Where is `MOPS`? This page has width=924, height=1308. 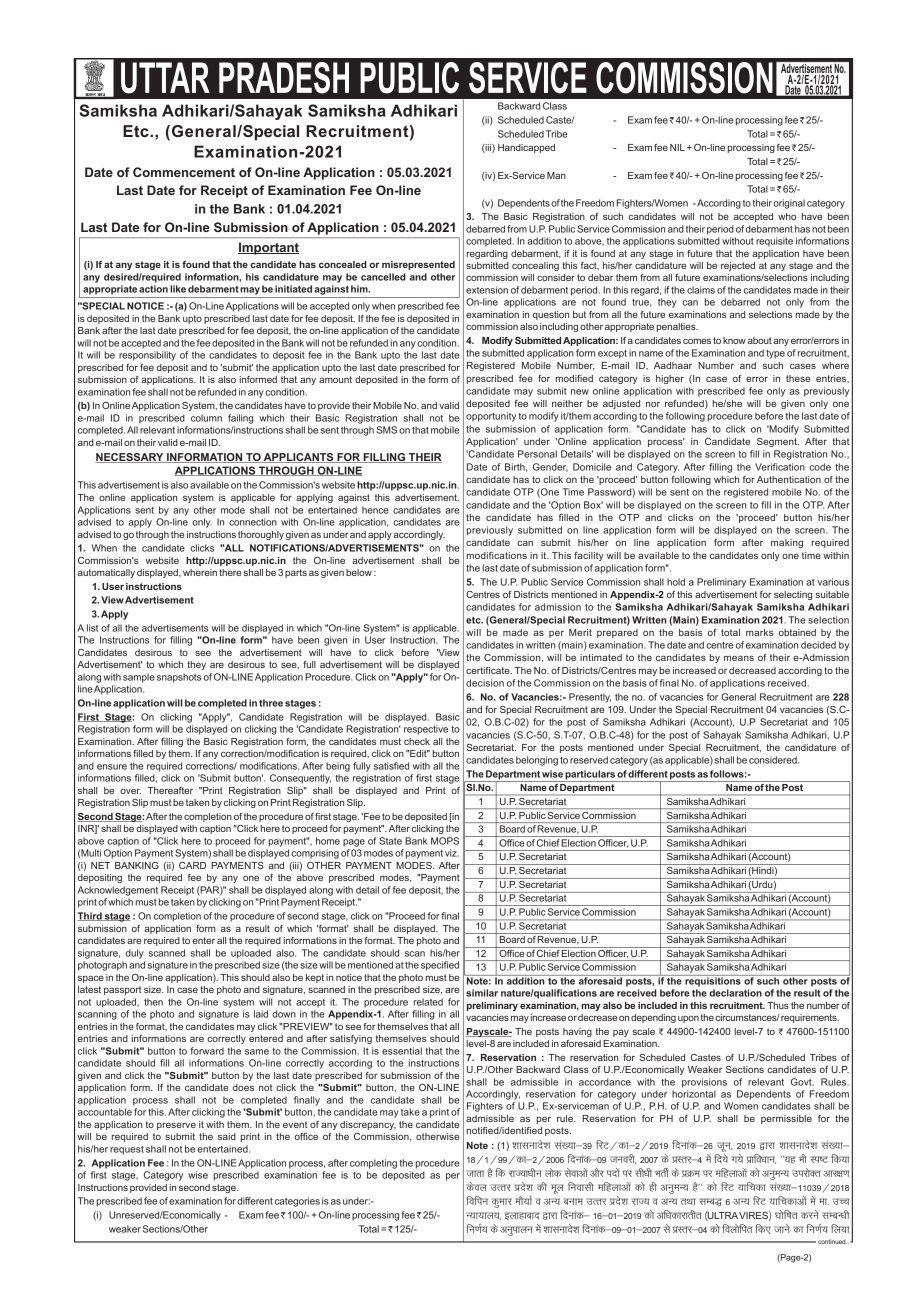 MOPS is located at coordinates (445, 841).
